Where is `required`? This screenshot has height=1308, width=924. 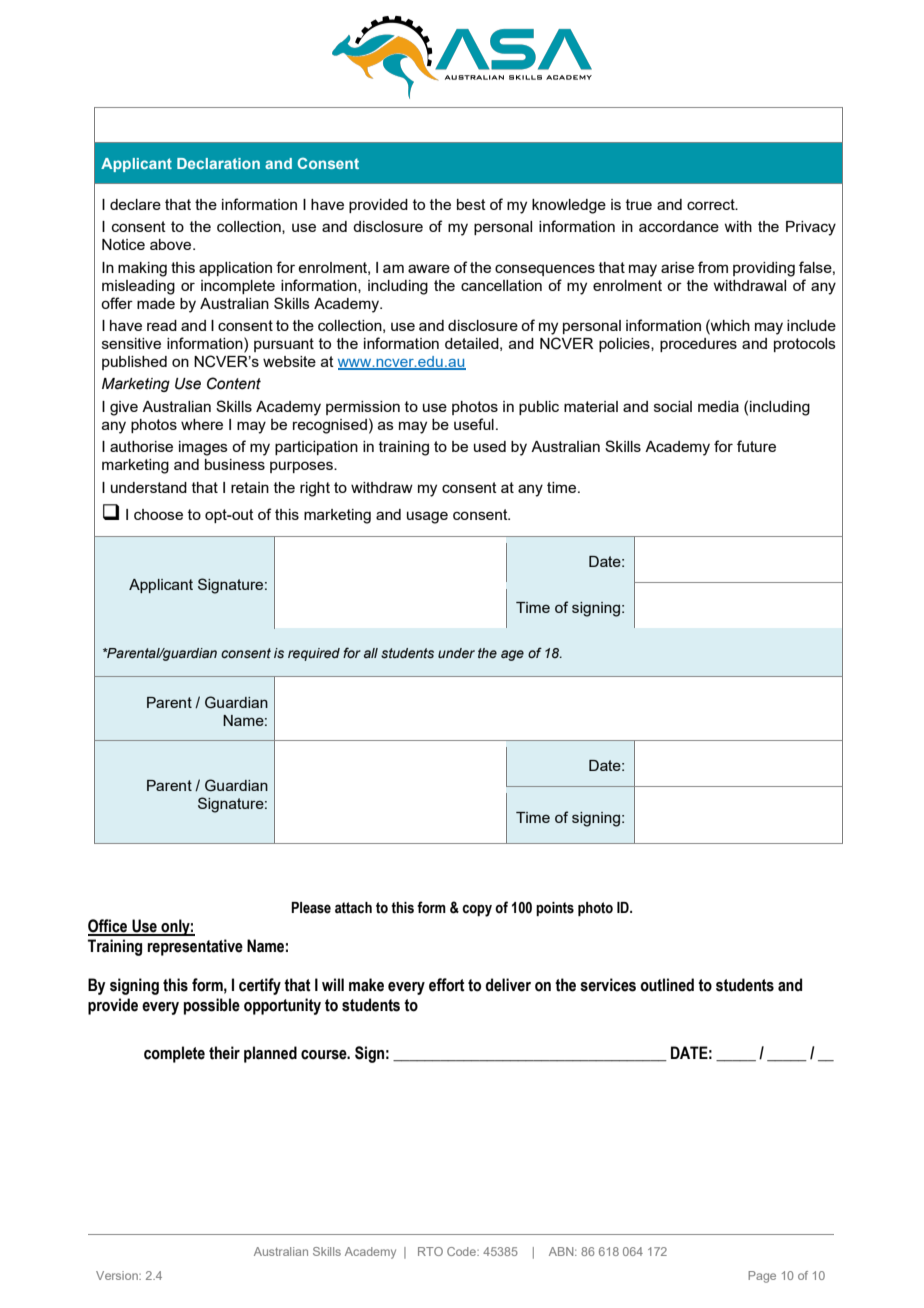
required is located at coordinates (314, 654).
